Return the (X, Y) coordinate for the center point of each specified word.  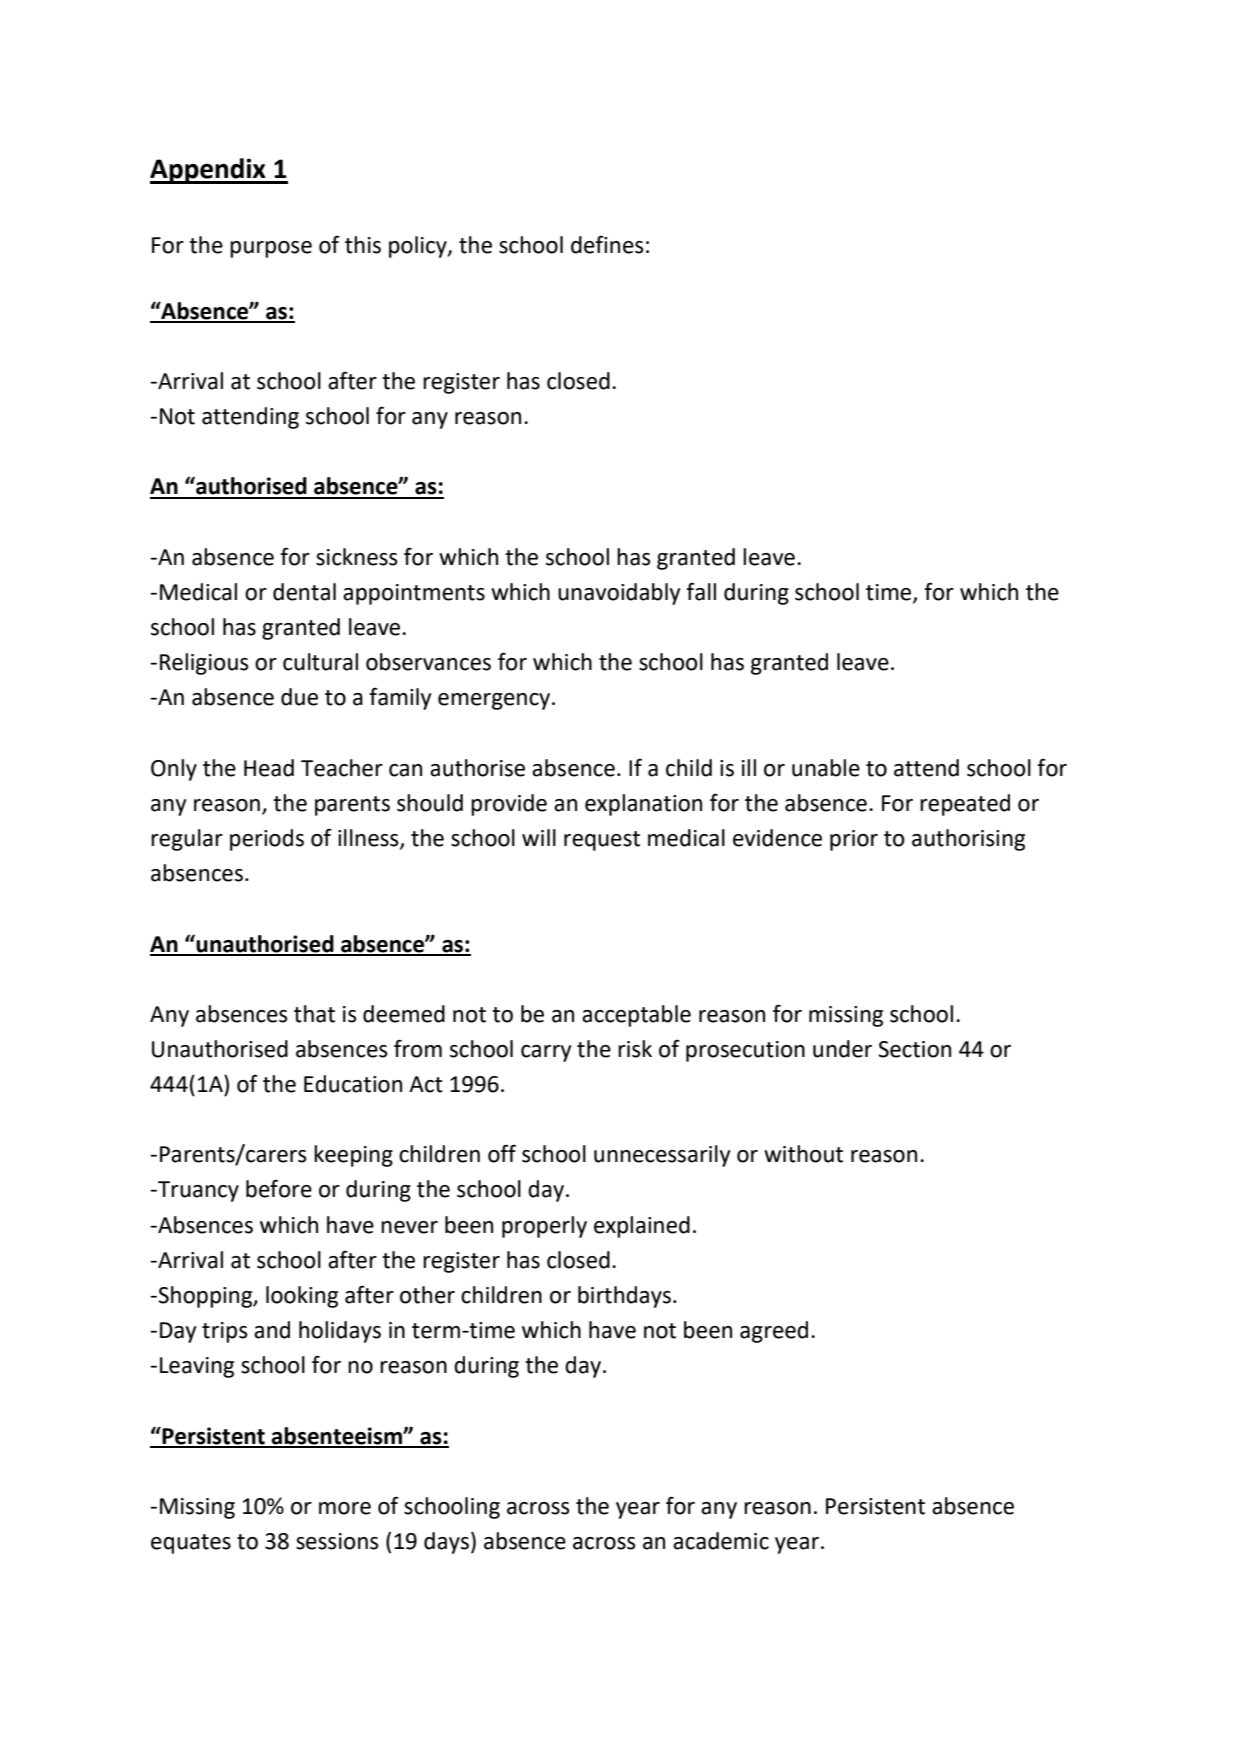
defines (607, 244)
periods (267, 840)
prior (854, 840)
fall (701, 591)
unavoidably (619, 594)
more (345, 1508)
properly (544, 1227)
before (279, 1188)
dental (304, 592)
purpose (271, 249)
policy (419, 247)
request (602, 841)
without (803, 1154)
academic (721, 1541)
